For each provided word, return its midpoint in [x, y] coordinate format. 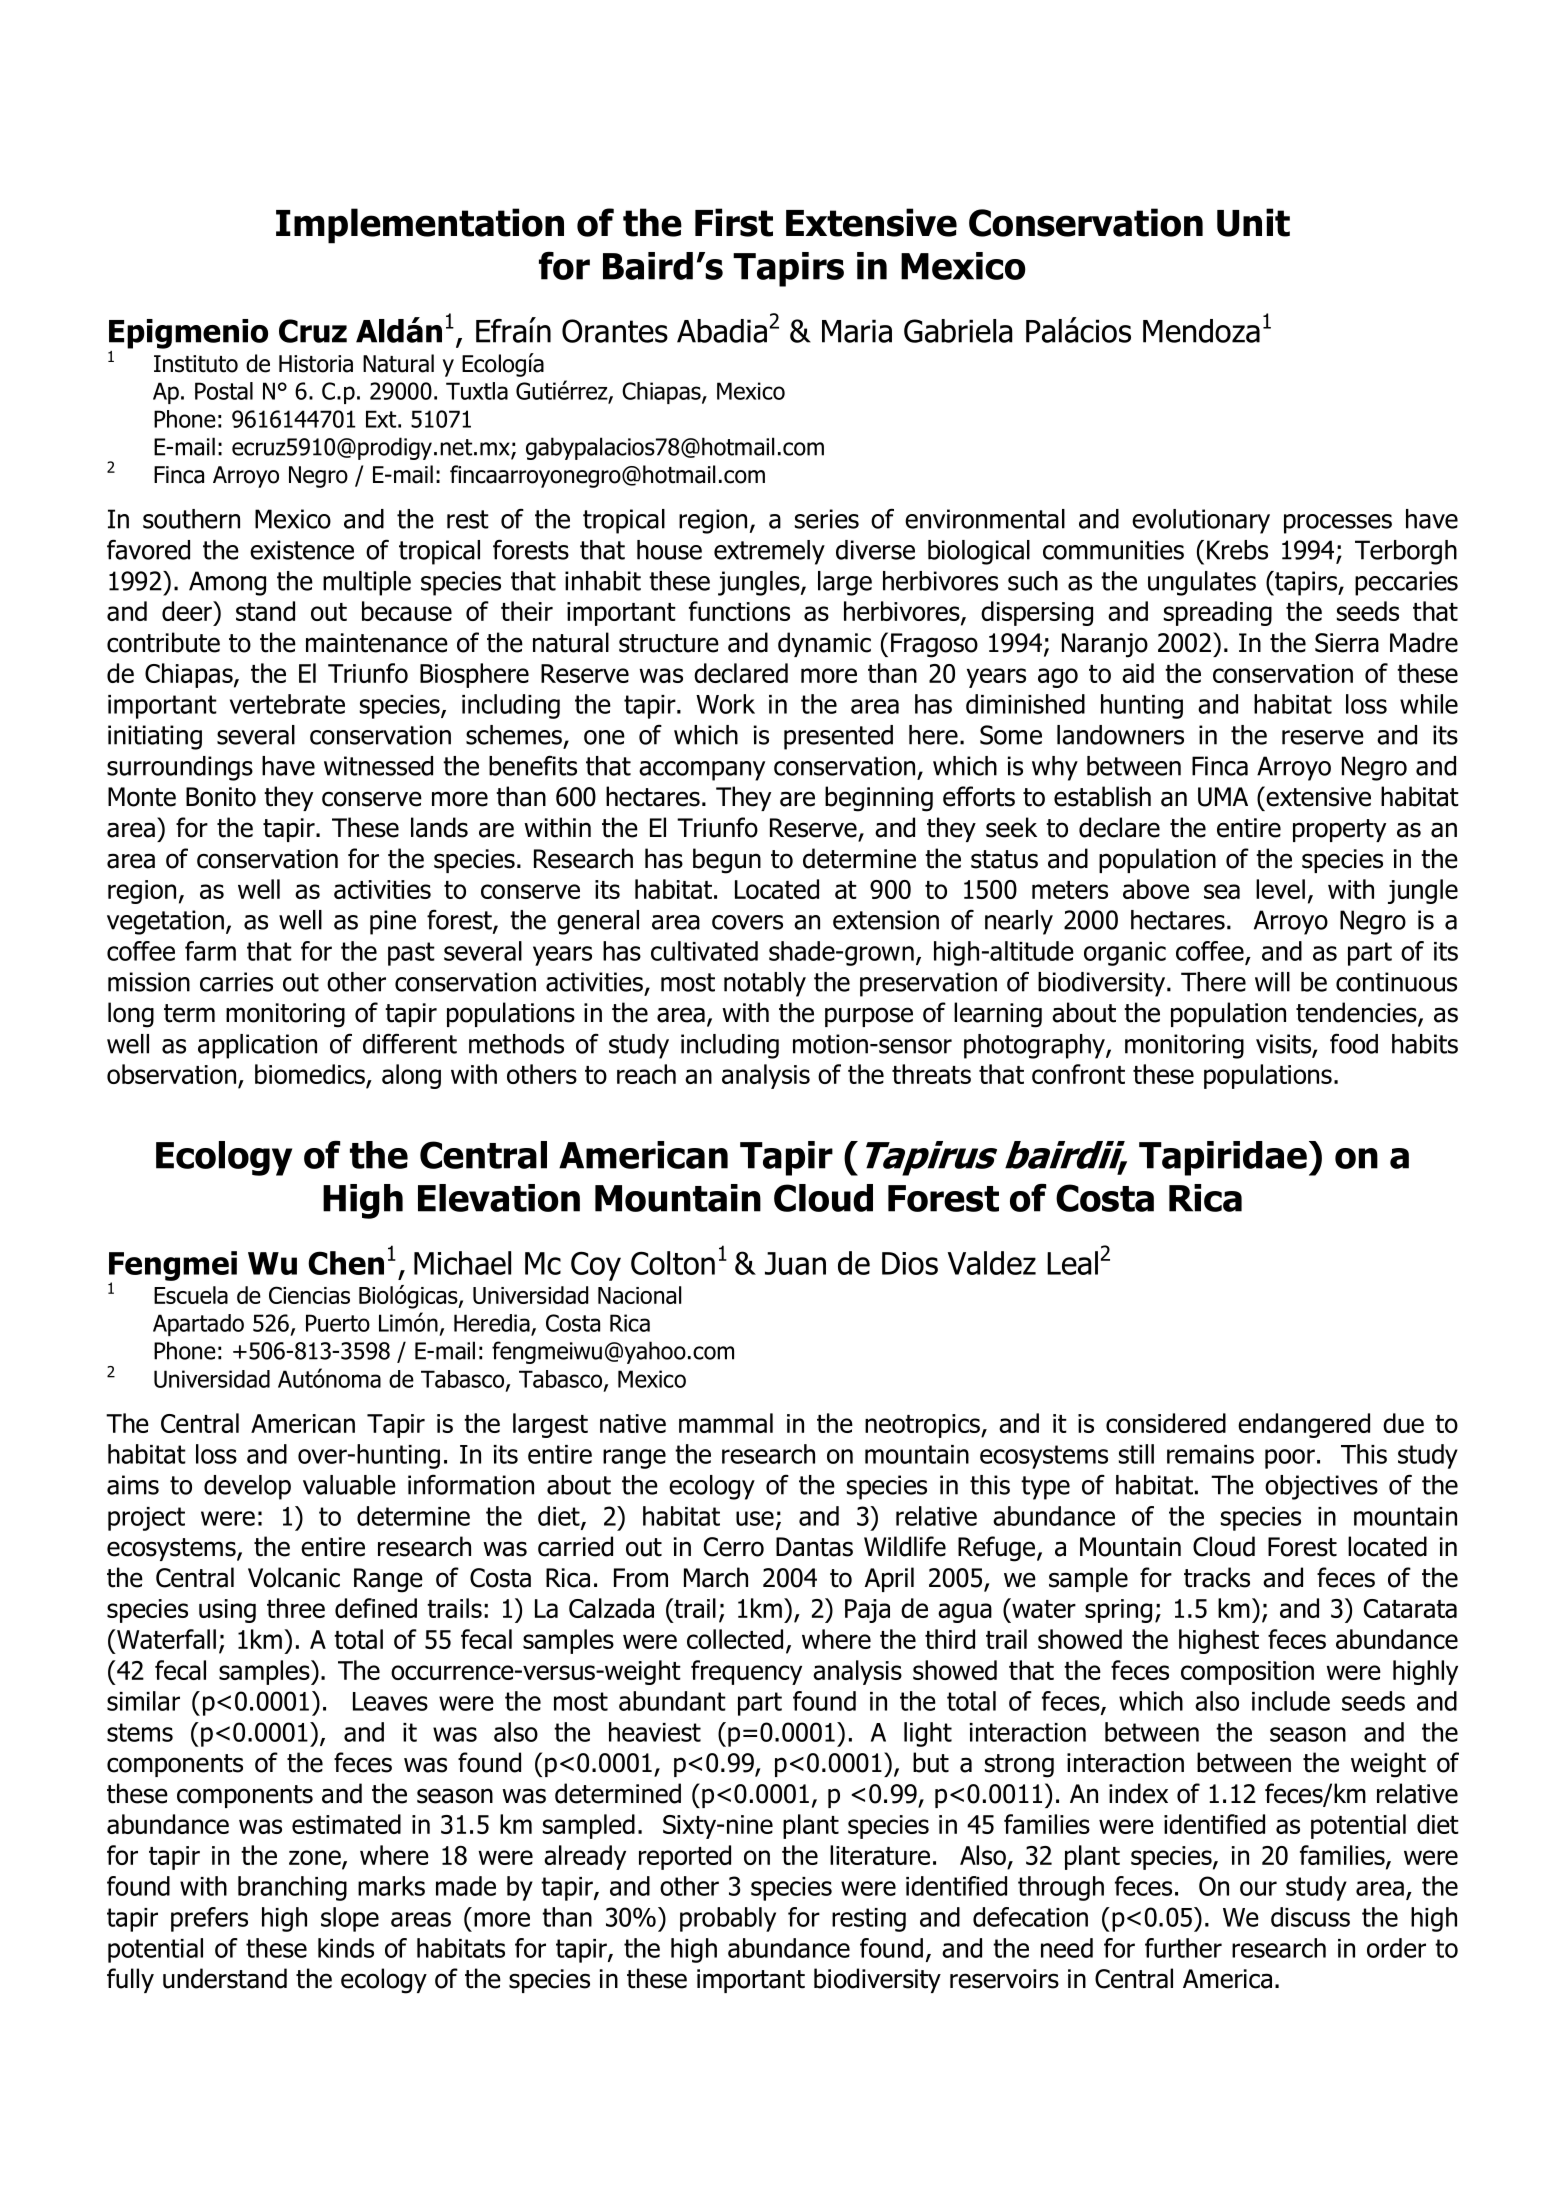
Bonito [221, 797]
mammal [726, 1423]
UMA [1223, 797]
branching [292, 1888]
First [734, 222]
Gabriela [958, 331]
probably [728, 1919]
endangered [1304, 1425]
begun [727, 861]
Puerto [338, 1323]
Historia [316, 364]
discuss [1310, 1917]
